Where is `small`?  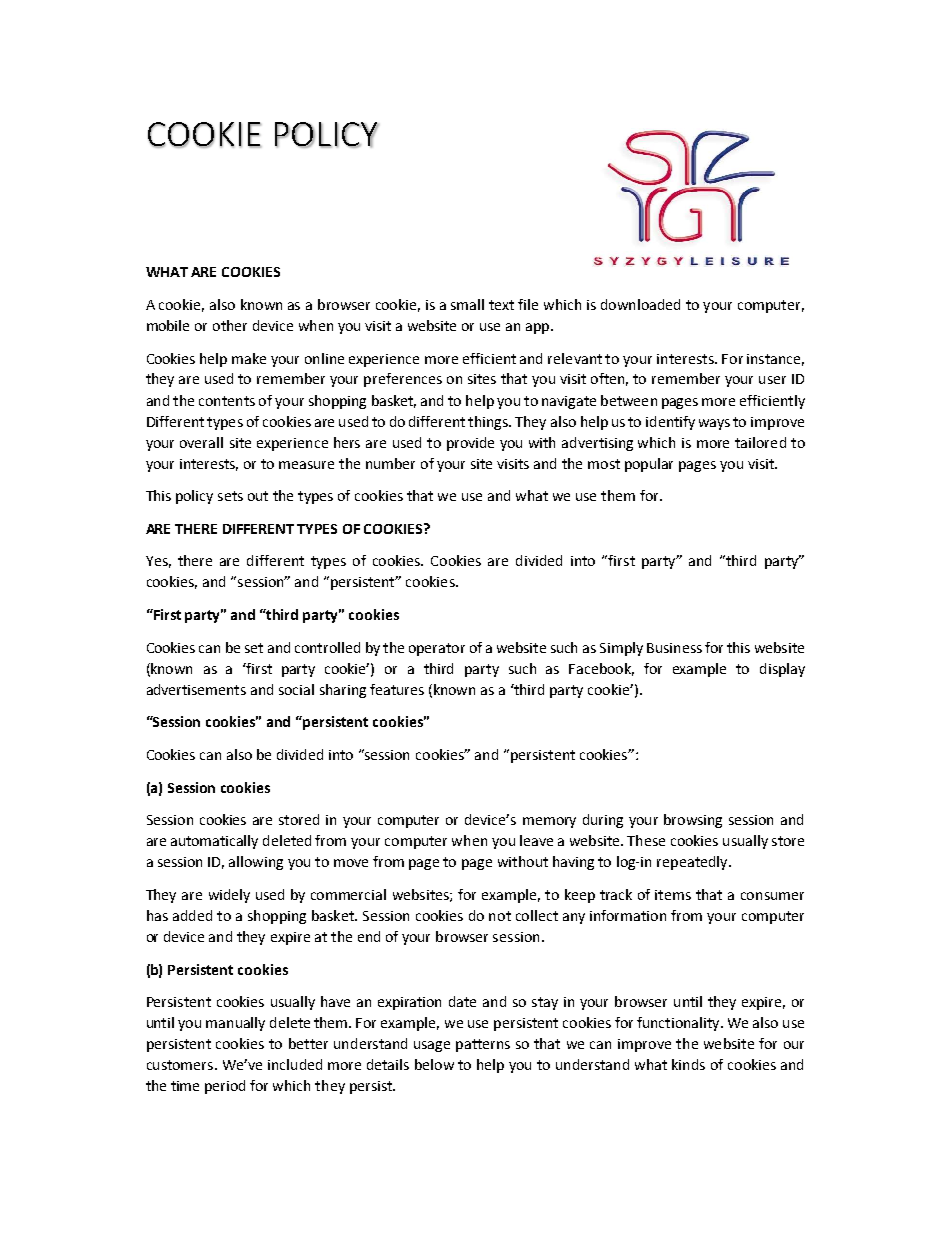 small is located at coordinates (467, 304).
